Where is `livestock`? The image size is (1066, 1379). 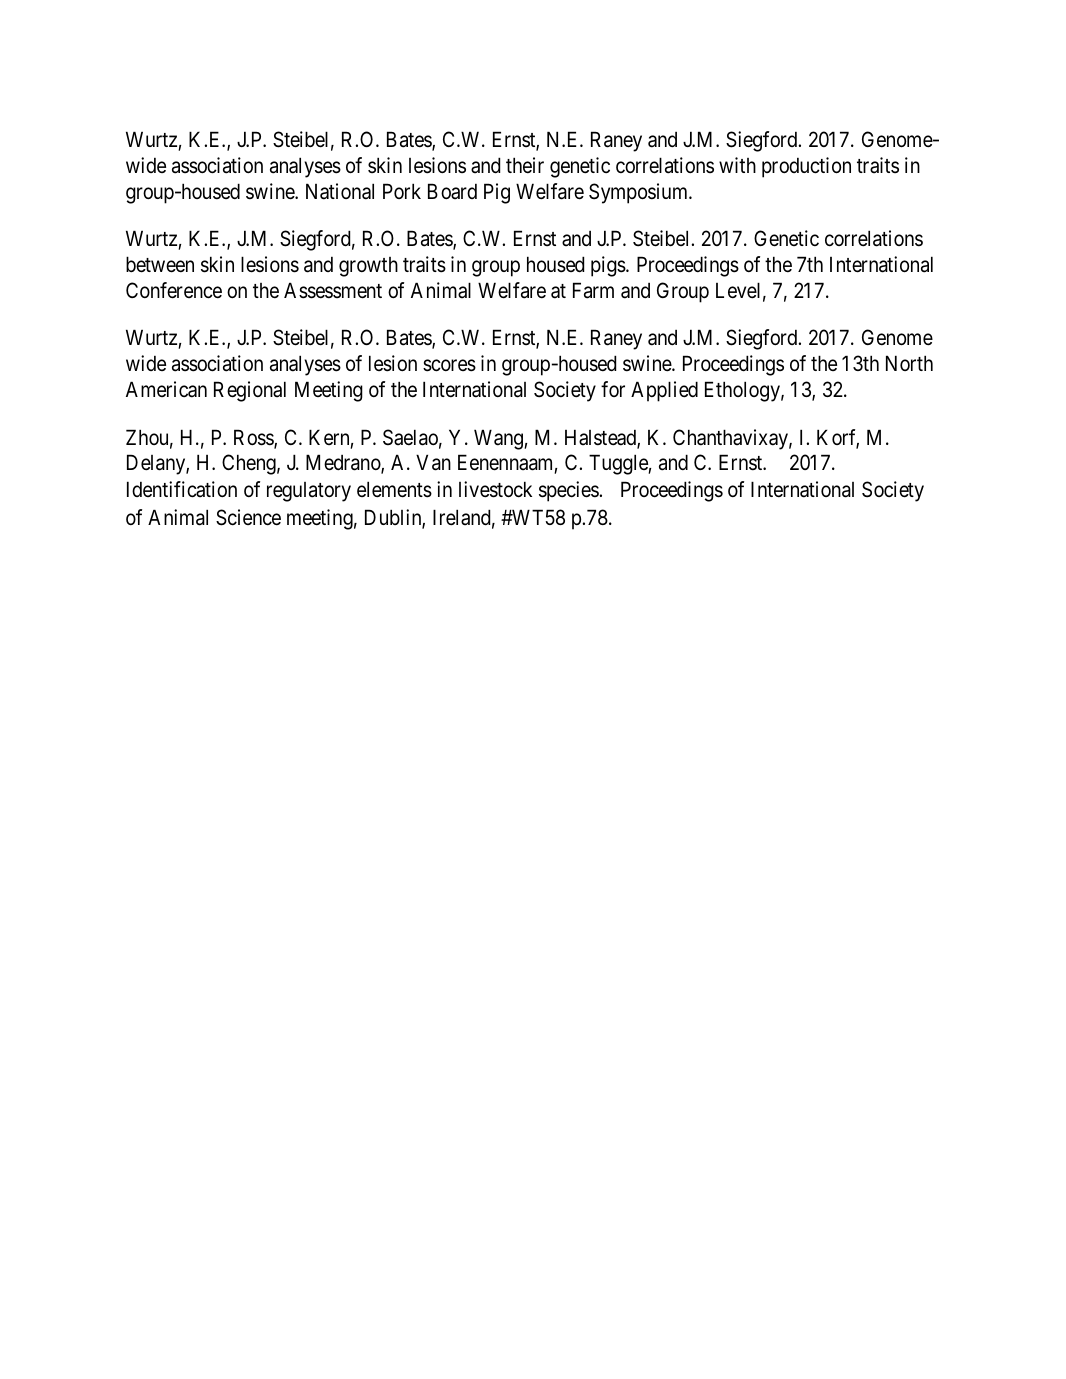
livestock is located at coordinates (495, 489).
